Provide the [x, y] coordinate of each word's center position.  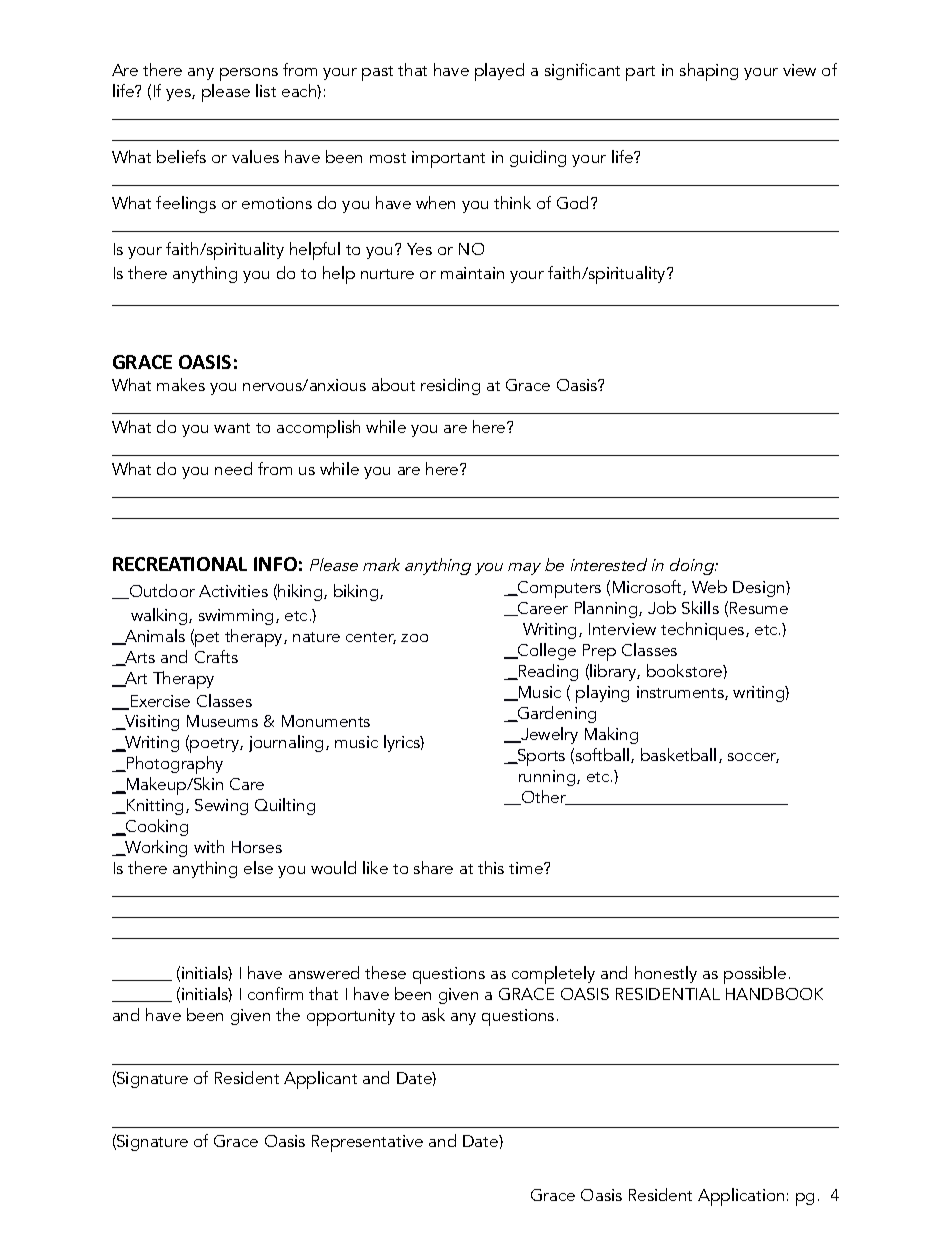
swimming [236, 617]
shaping [709, 72]
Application [741, 1197]
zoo [414, 638]
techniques [704, 631]
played [499, 72]
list [266, 90]
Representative [367, 1143]
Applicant [320, 1080]
